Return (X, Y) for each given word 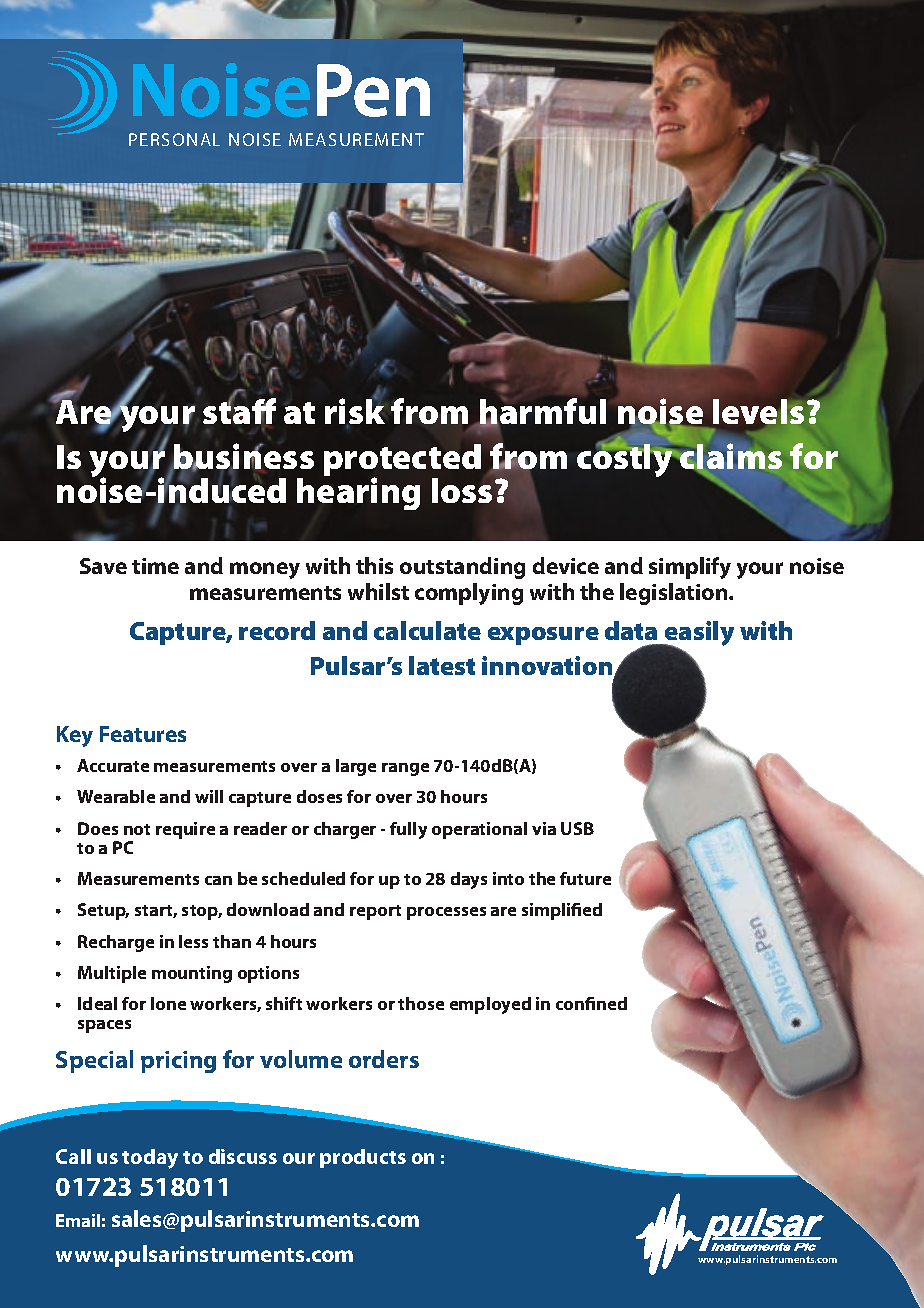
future (585, 878)
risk (355, 411)
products (363, 1158)
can (218, 880)
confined (591, 1003)
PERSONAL (174, 139)
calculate (427, 630)
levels (758, 413)
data (631, 630)
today (150, 1159)
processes (446, 913)
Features (143, 734)
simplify (690, 568)
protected (402, 461)
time (155, 566)
